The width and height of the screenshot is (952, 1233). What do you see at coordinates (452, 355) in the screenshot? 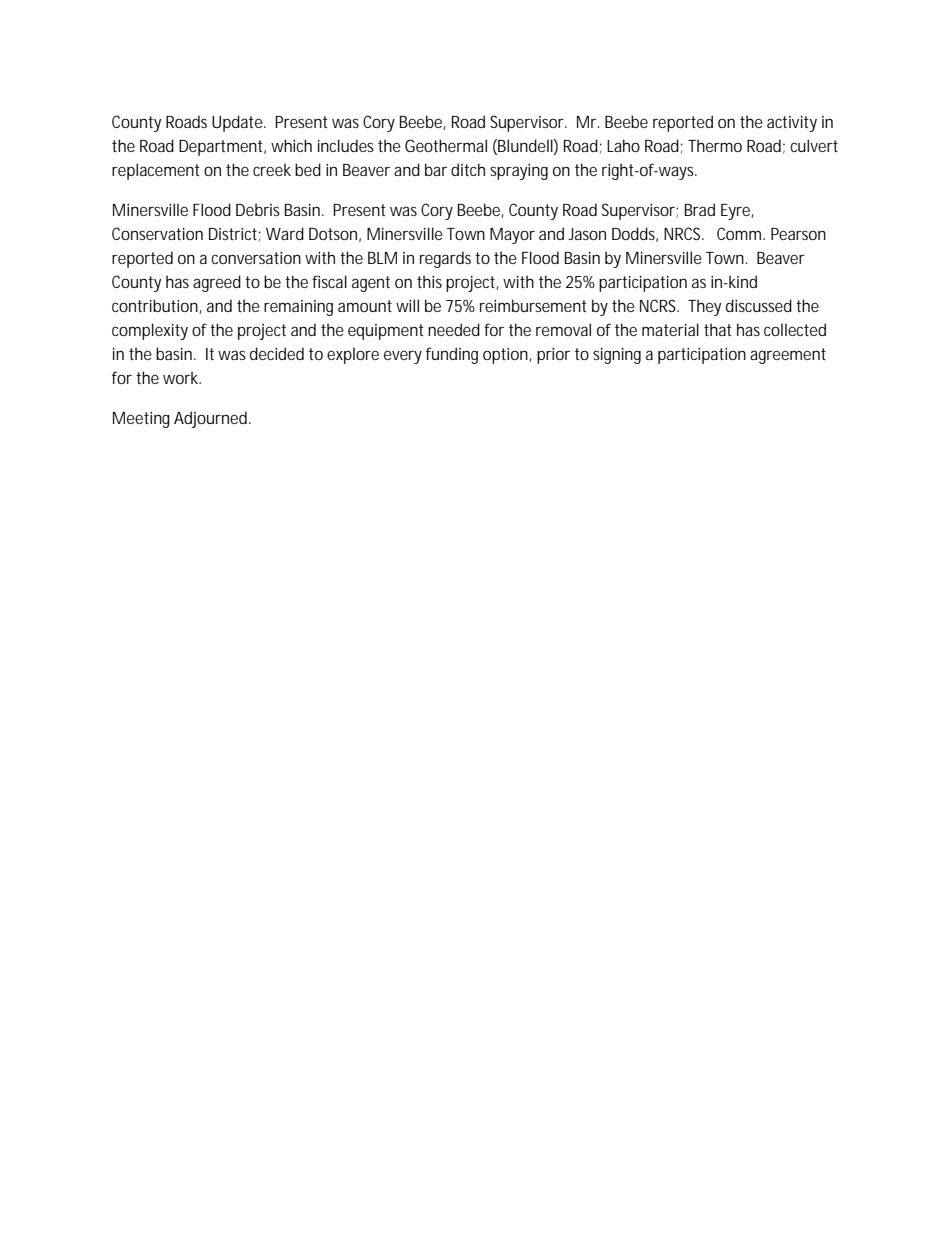
I see `funding` at bounding box center [452, 355].
